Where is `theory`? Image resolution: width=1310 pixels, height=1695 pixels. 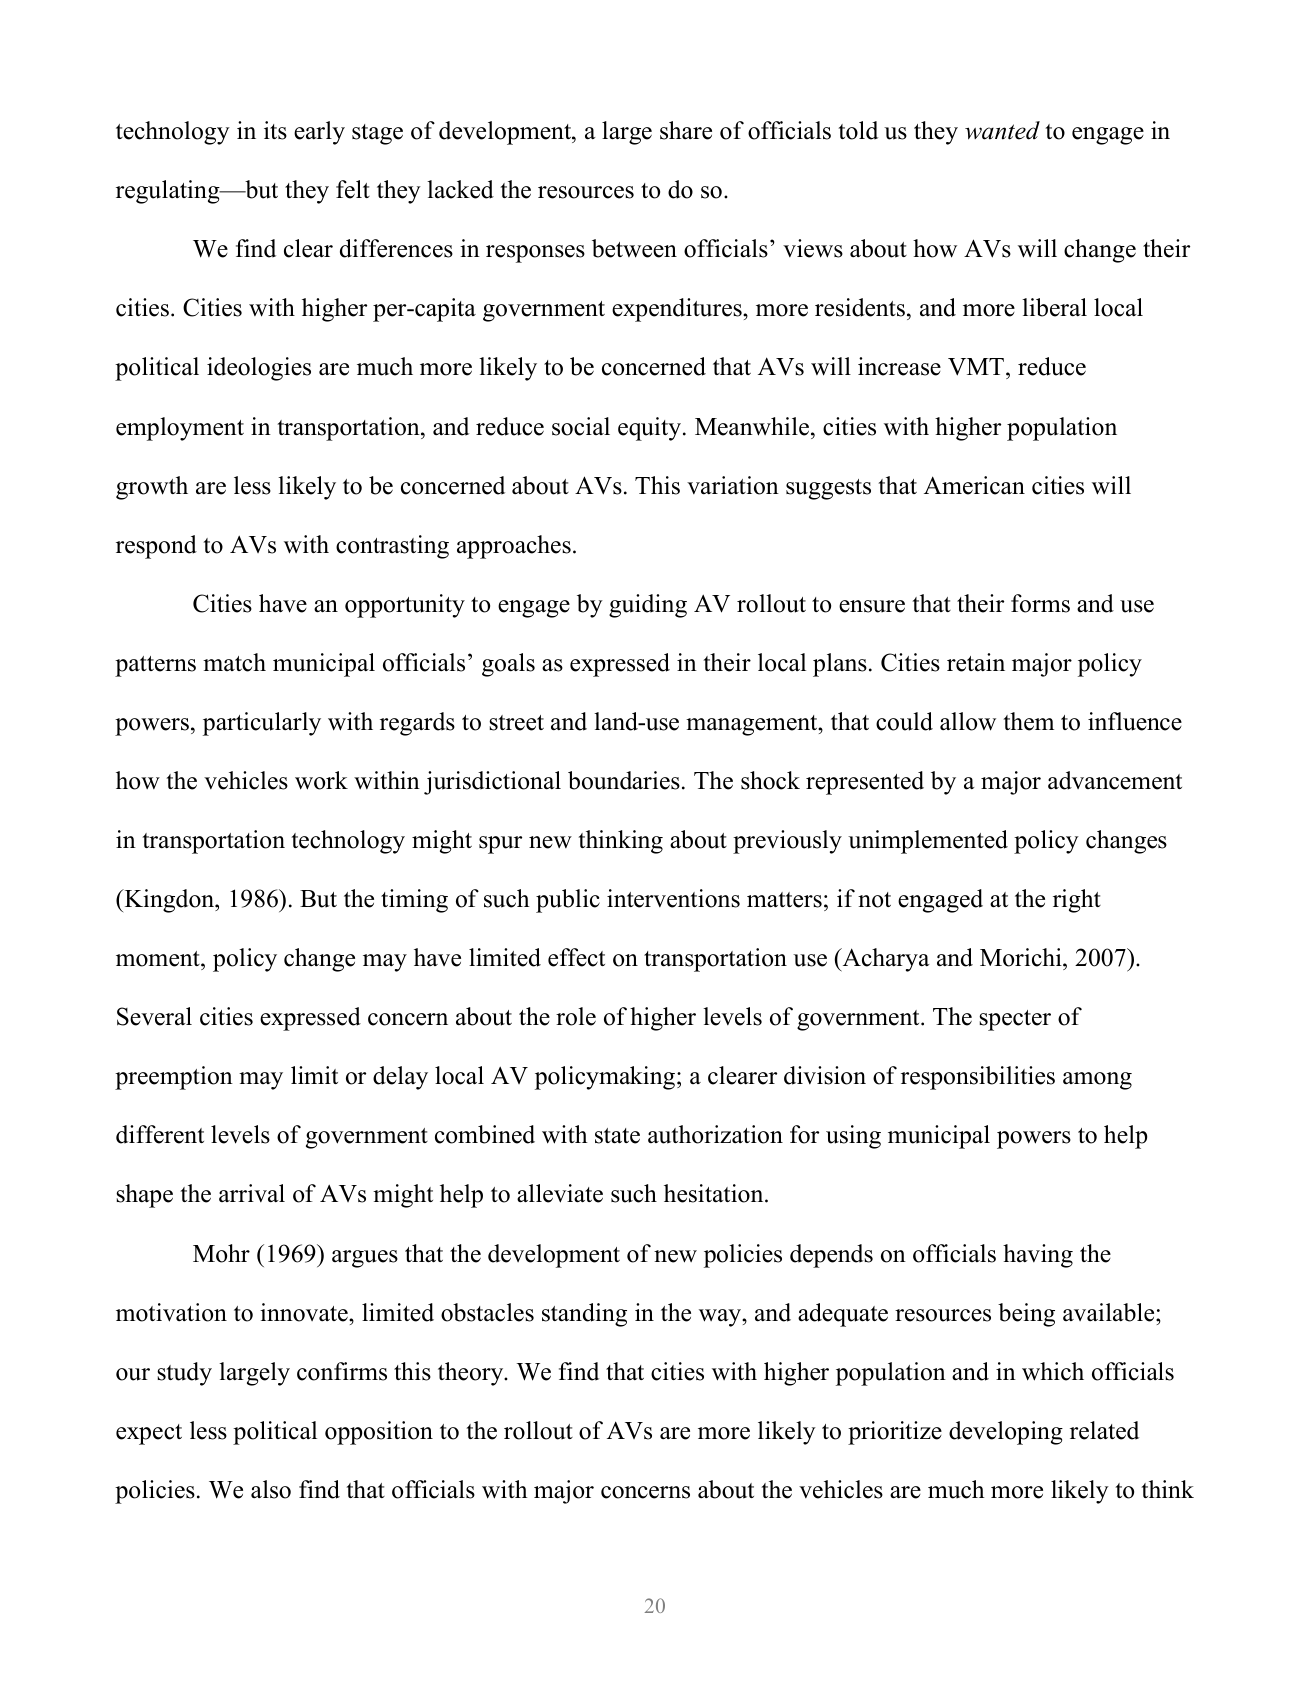 theory is located at coordinates (472, 1374).
